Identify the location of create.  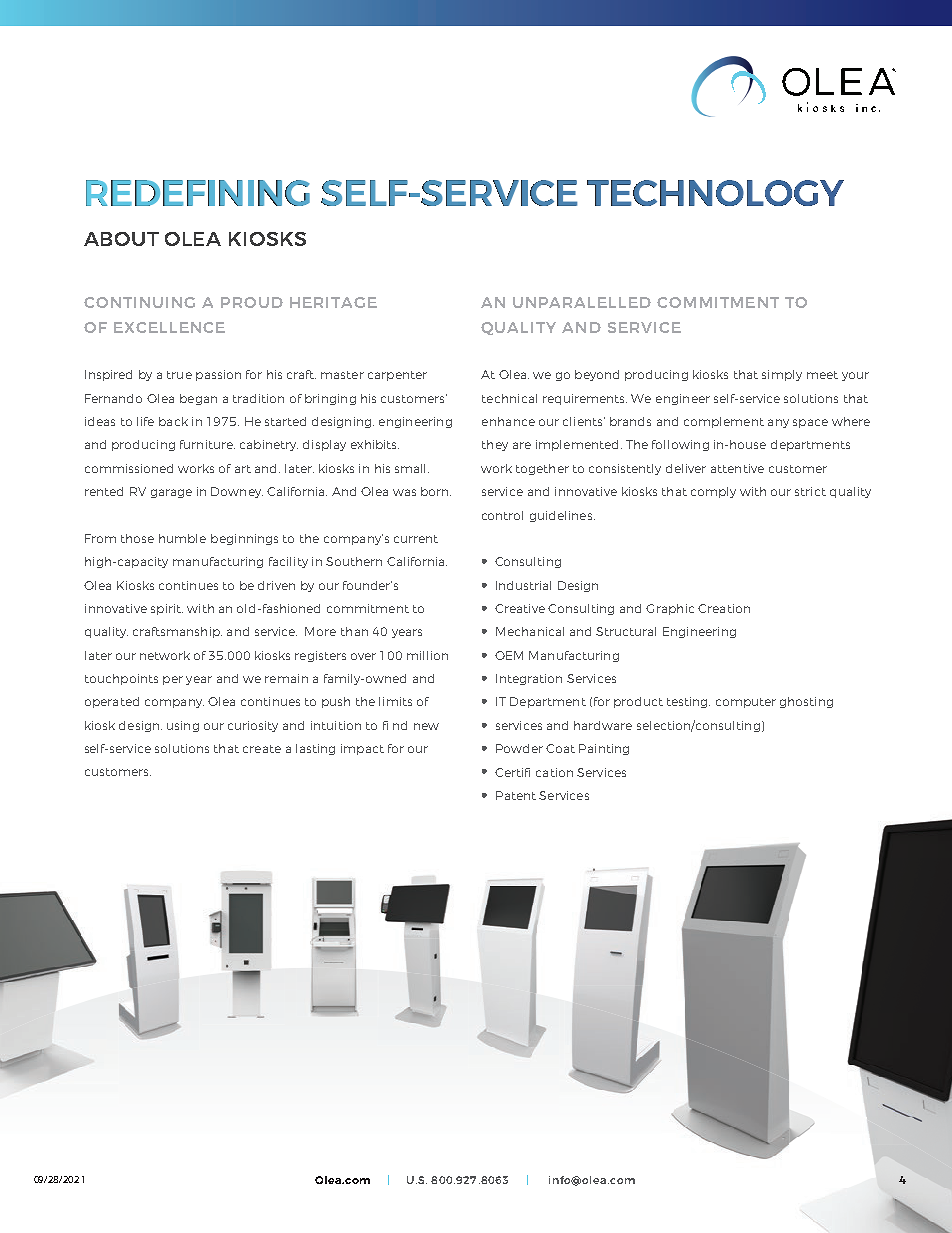
(262, 749).
